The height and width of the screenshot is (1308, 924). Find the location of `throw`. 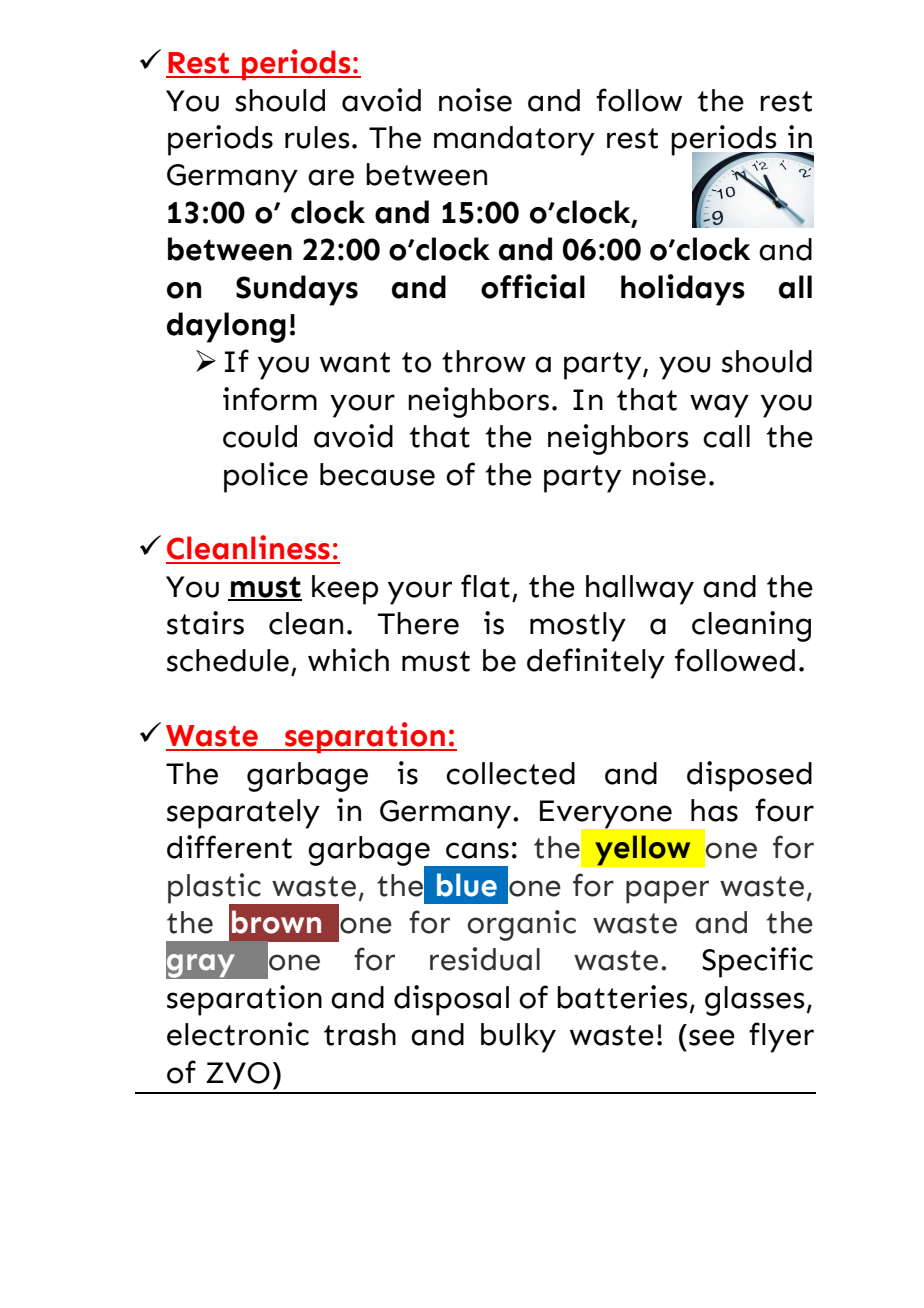

throw is located at coordinates (484, 361).
